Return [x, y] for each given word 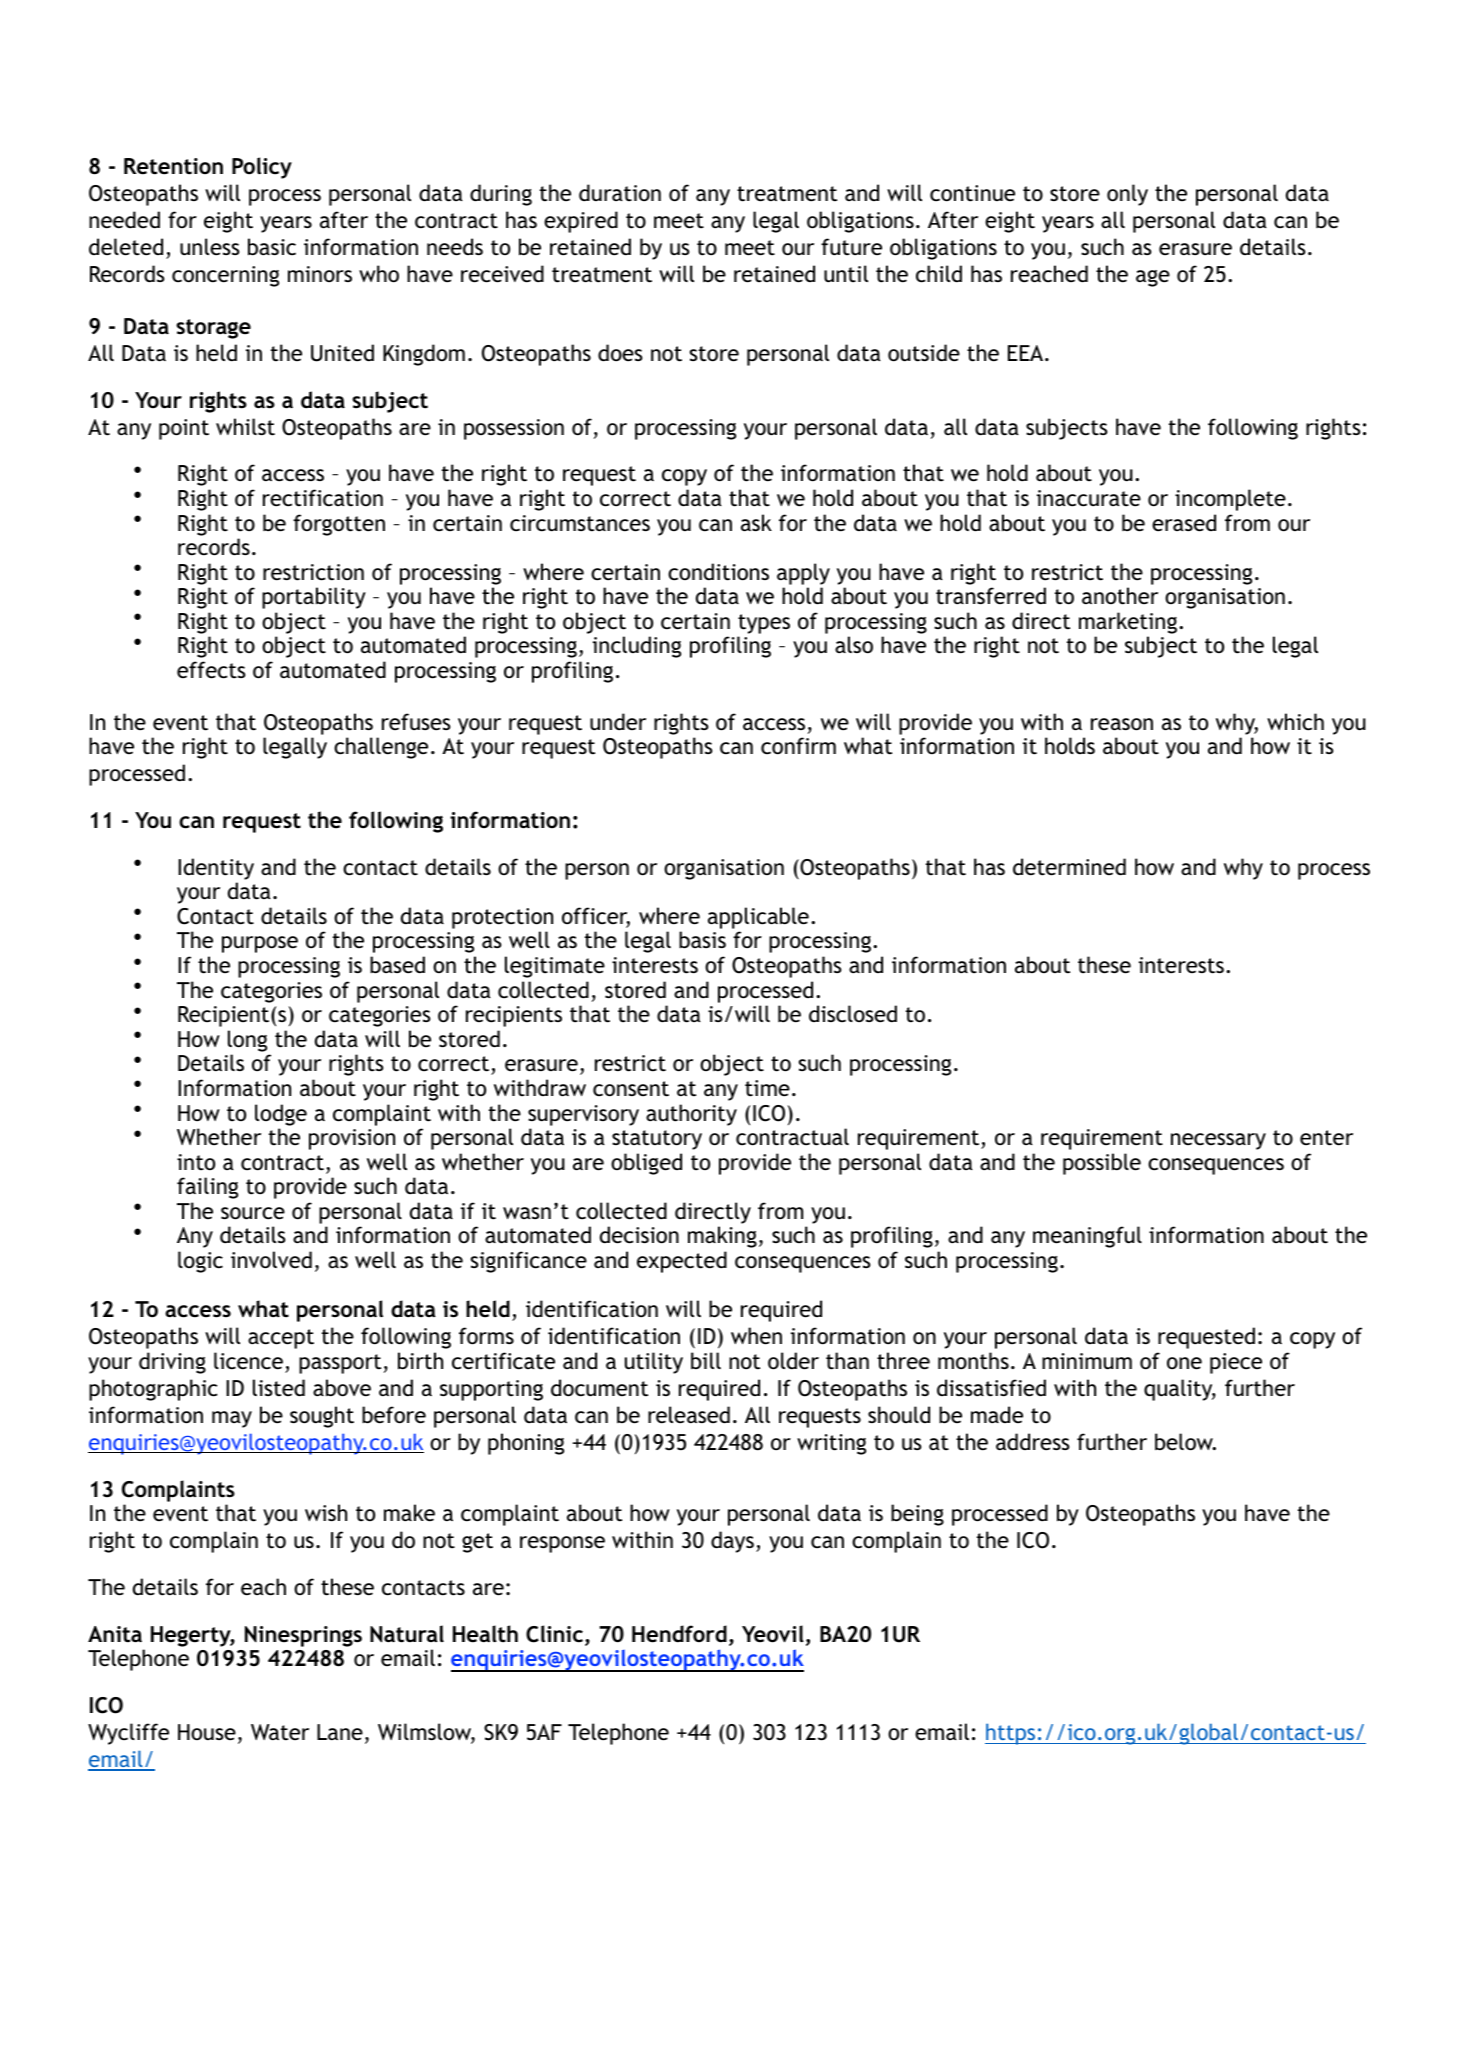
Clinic [554, 1634]
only [1127, 195]
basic [272, 247]
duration [620, 193]
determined [1069, 867]
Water [280, 1732]
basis [702, 940]
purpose [260, 944]
